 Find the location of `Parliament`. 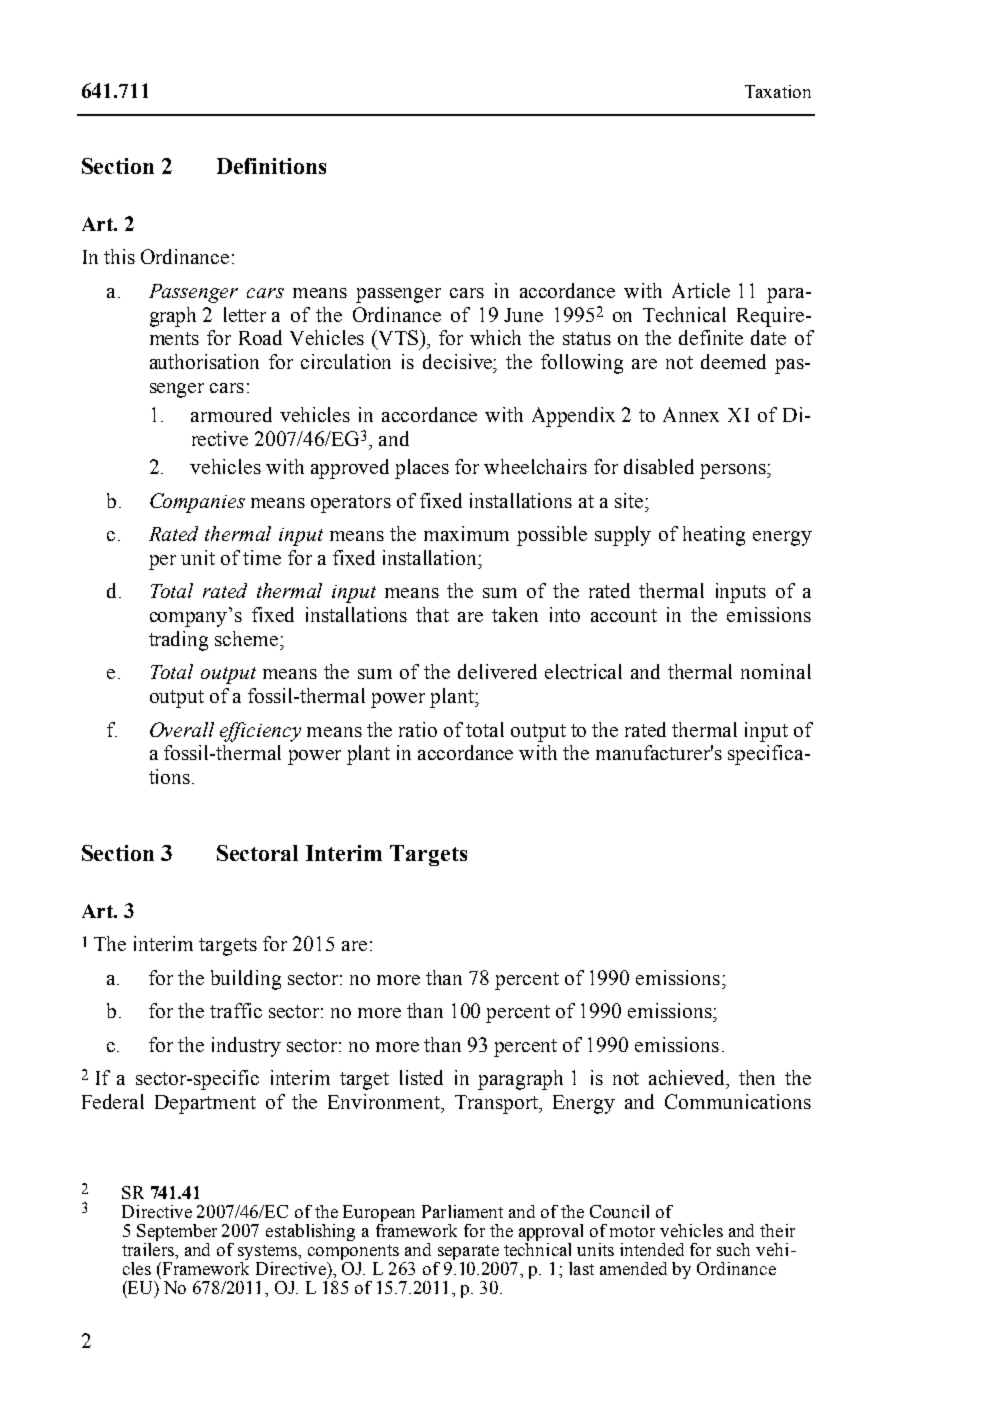

Parliament is located at coordinates (462, 1211).
